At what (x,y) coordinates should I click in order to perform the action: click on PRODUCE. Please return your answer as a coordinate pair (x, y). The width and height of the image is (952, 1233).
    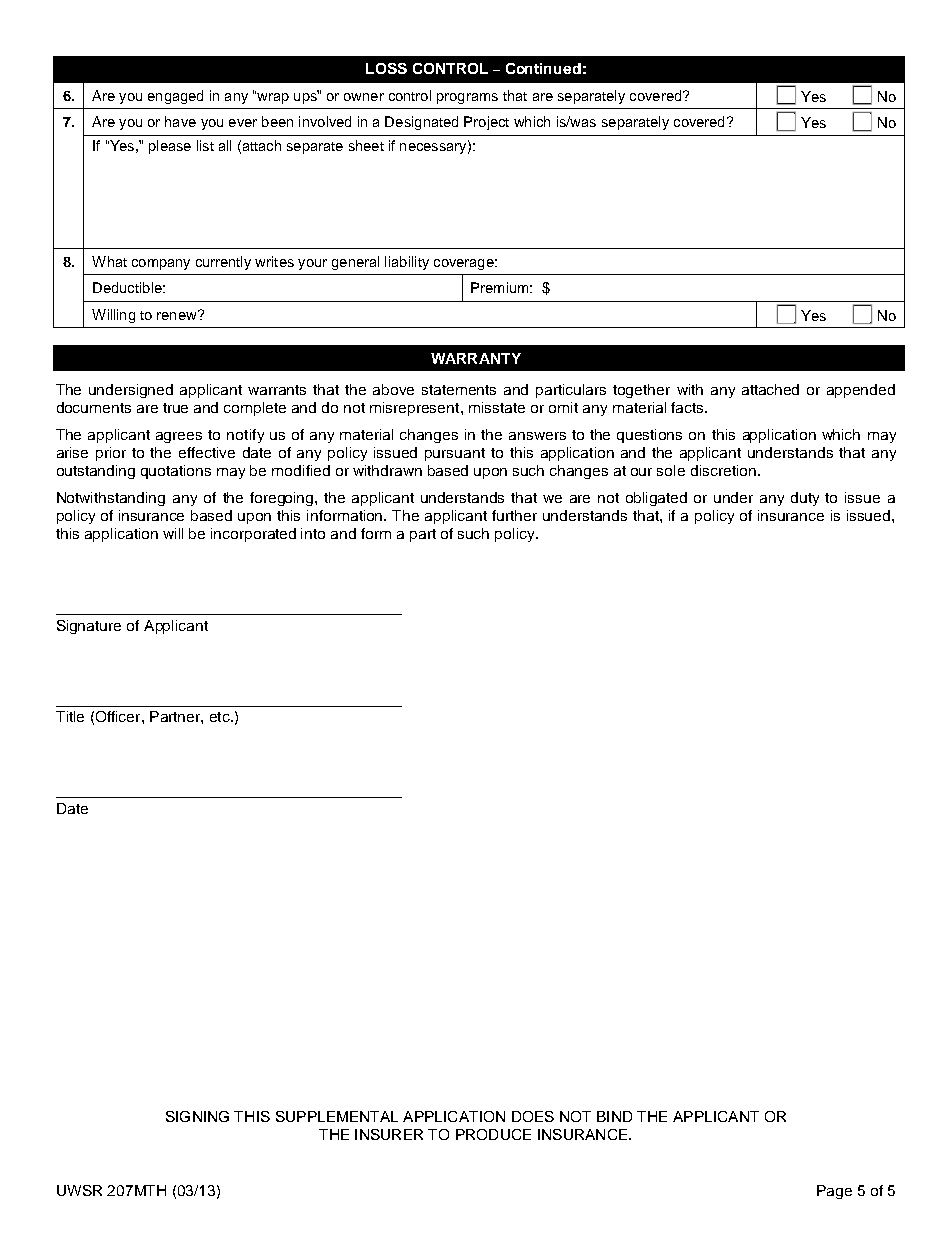
    Looking at the image, I should click on (493, 1134).
